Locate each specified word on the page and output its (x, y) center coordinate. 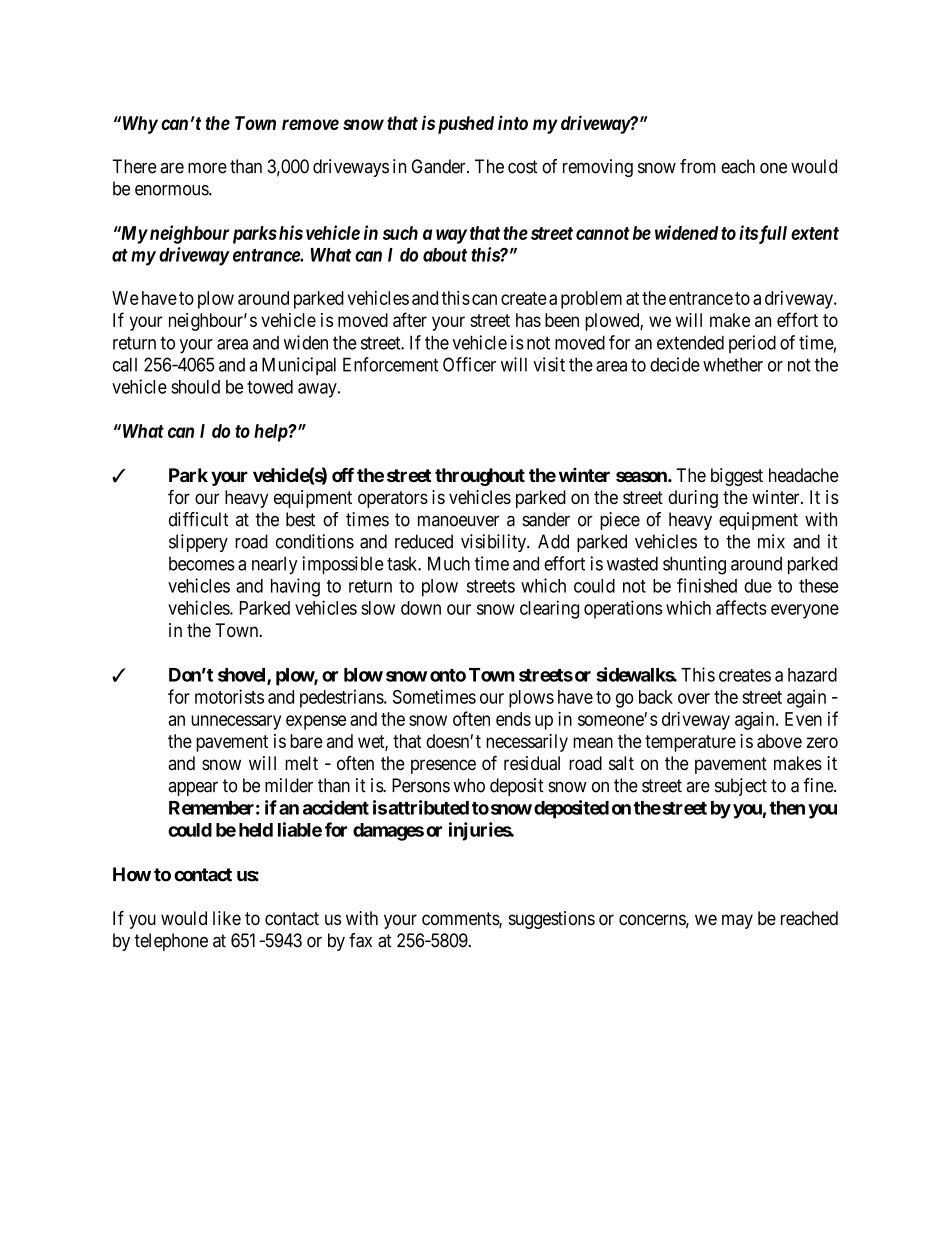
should (195, 387)
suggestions (552, 920)
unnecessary (236, 722)
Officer (469, 364)
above (779, 741)
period (752, 344)
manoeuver (458, 521)
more (207, 168)
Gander (440, 166)
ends (513, 719)
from (698, 166)
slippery (198, 543)
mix (771, 541)
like (227, 918)
